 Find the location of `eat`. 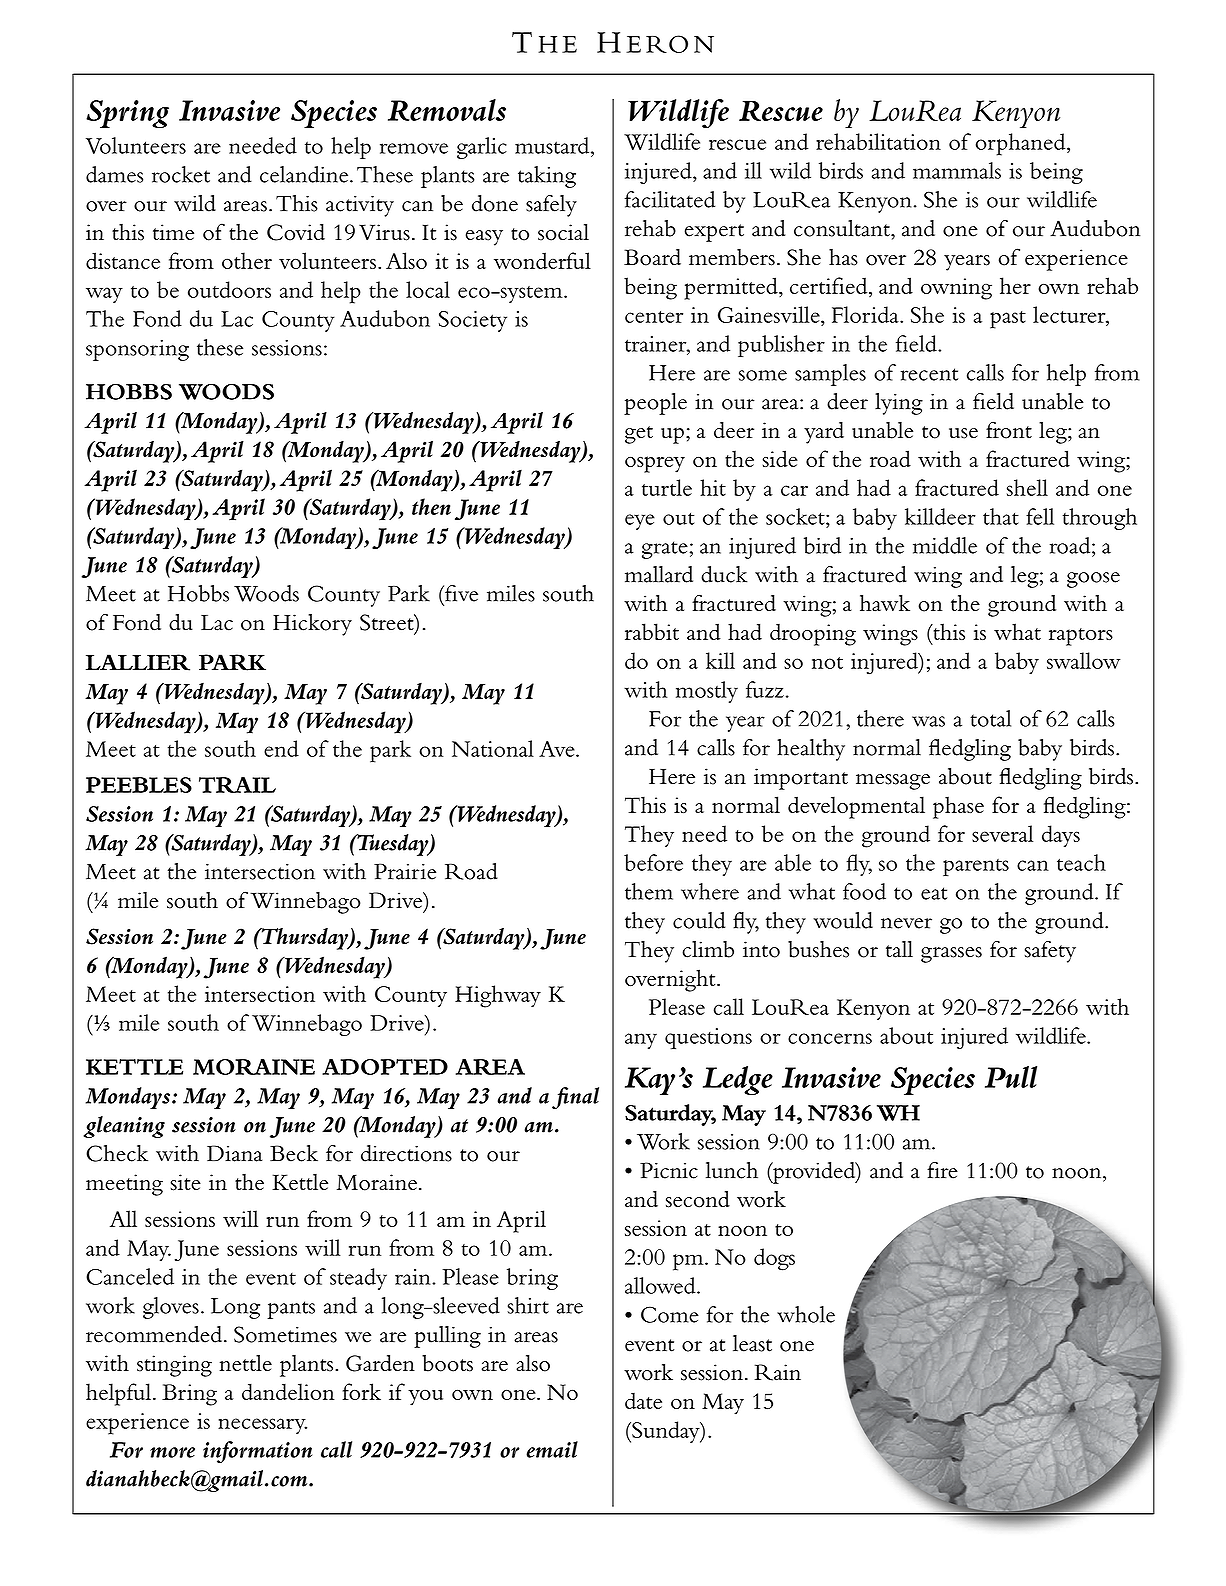

eat is located at coordinates (934, 893).
